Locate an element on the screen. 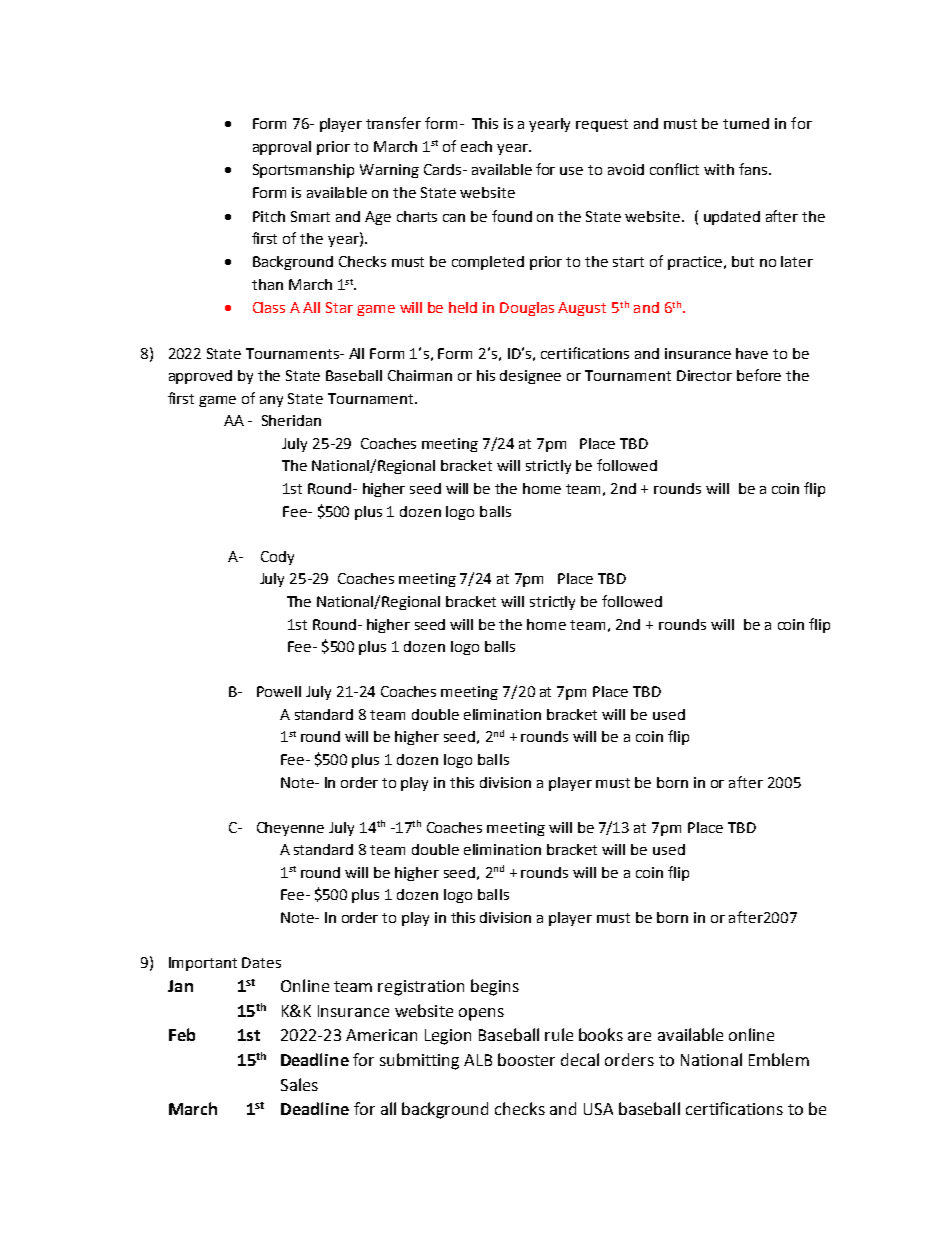 The width and height of the screenshot is (952, 1233). begins is located at coordinates (495, 987).
